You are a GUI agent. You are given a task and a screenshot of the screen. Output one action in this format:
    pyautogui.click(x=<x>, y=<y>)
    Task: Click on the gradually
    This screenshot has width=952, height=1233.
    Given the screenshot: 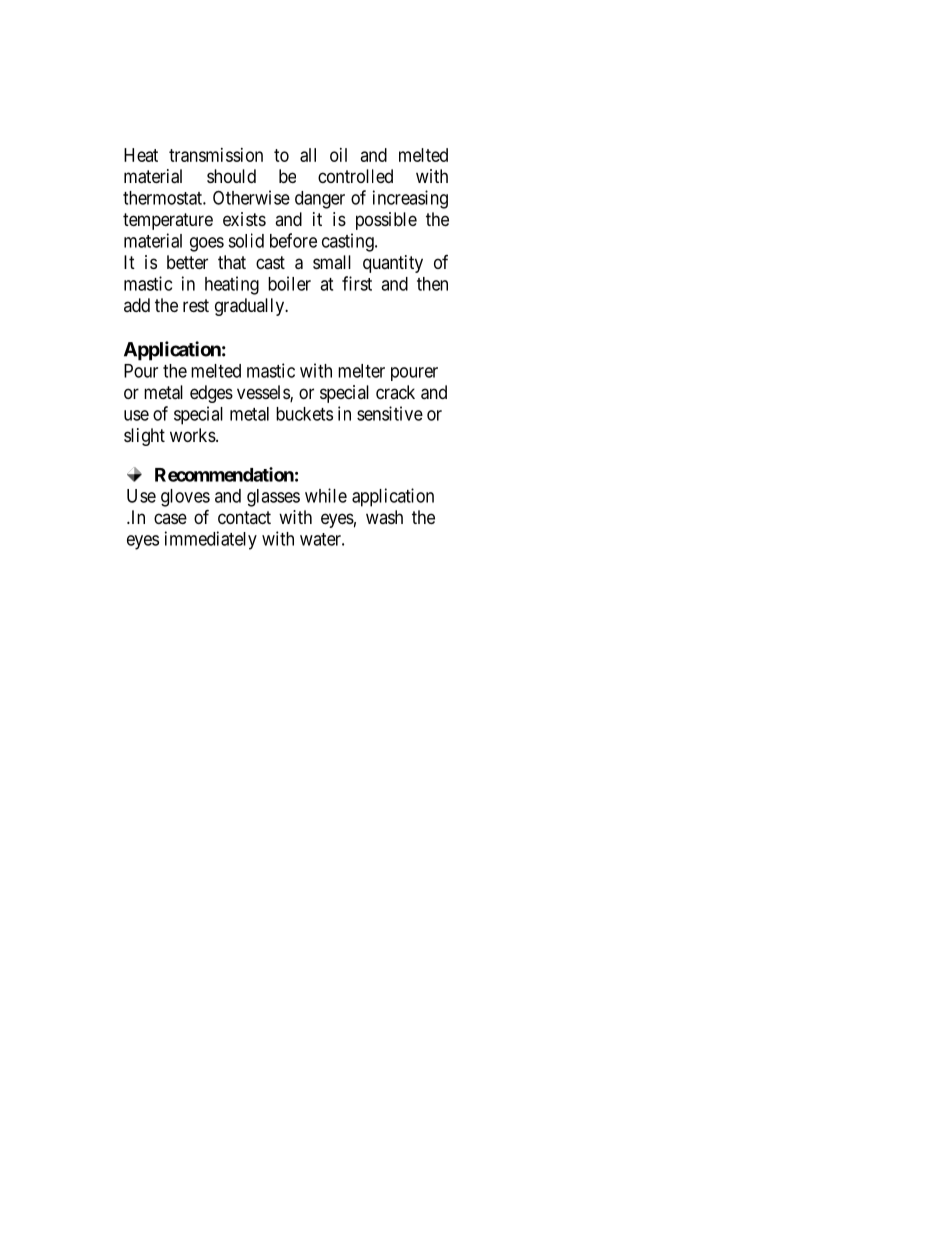 What is the action you would take?
    pyautogui.click(x=251, y=307)
